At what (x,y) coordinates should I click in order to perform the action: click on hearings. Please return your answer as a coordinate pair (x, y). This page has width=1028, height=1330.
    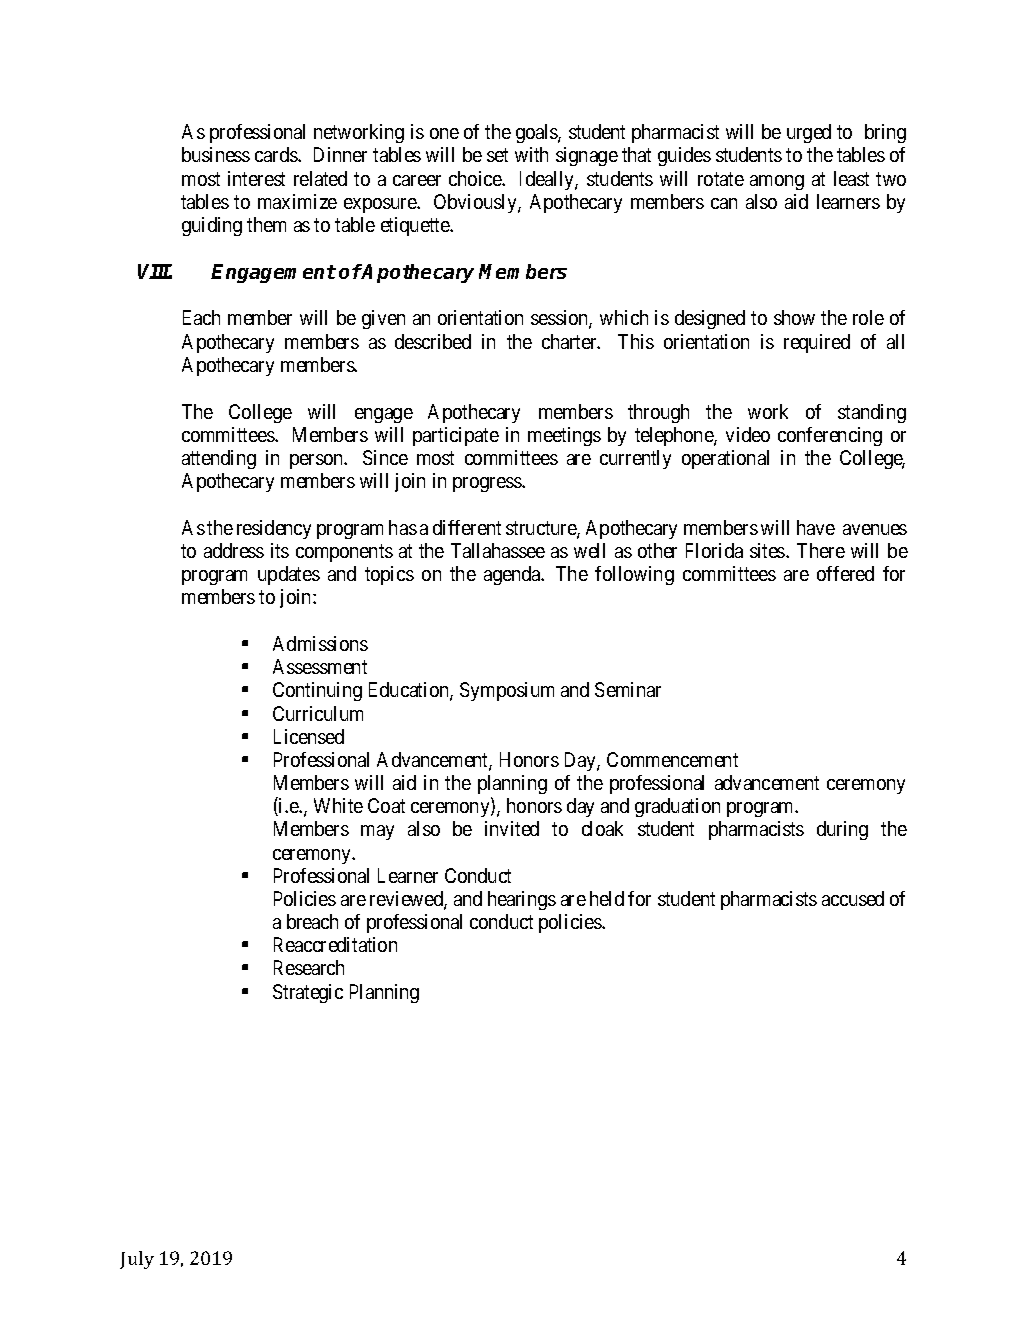
    Looking at the image, I should click on (522, 900).
